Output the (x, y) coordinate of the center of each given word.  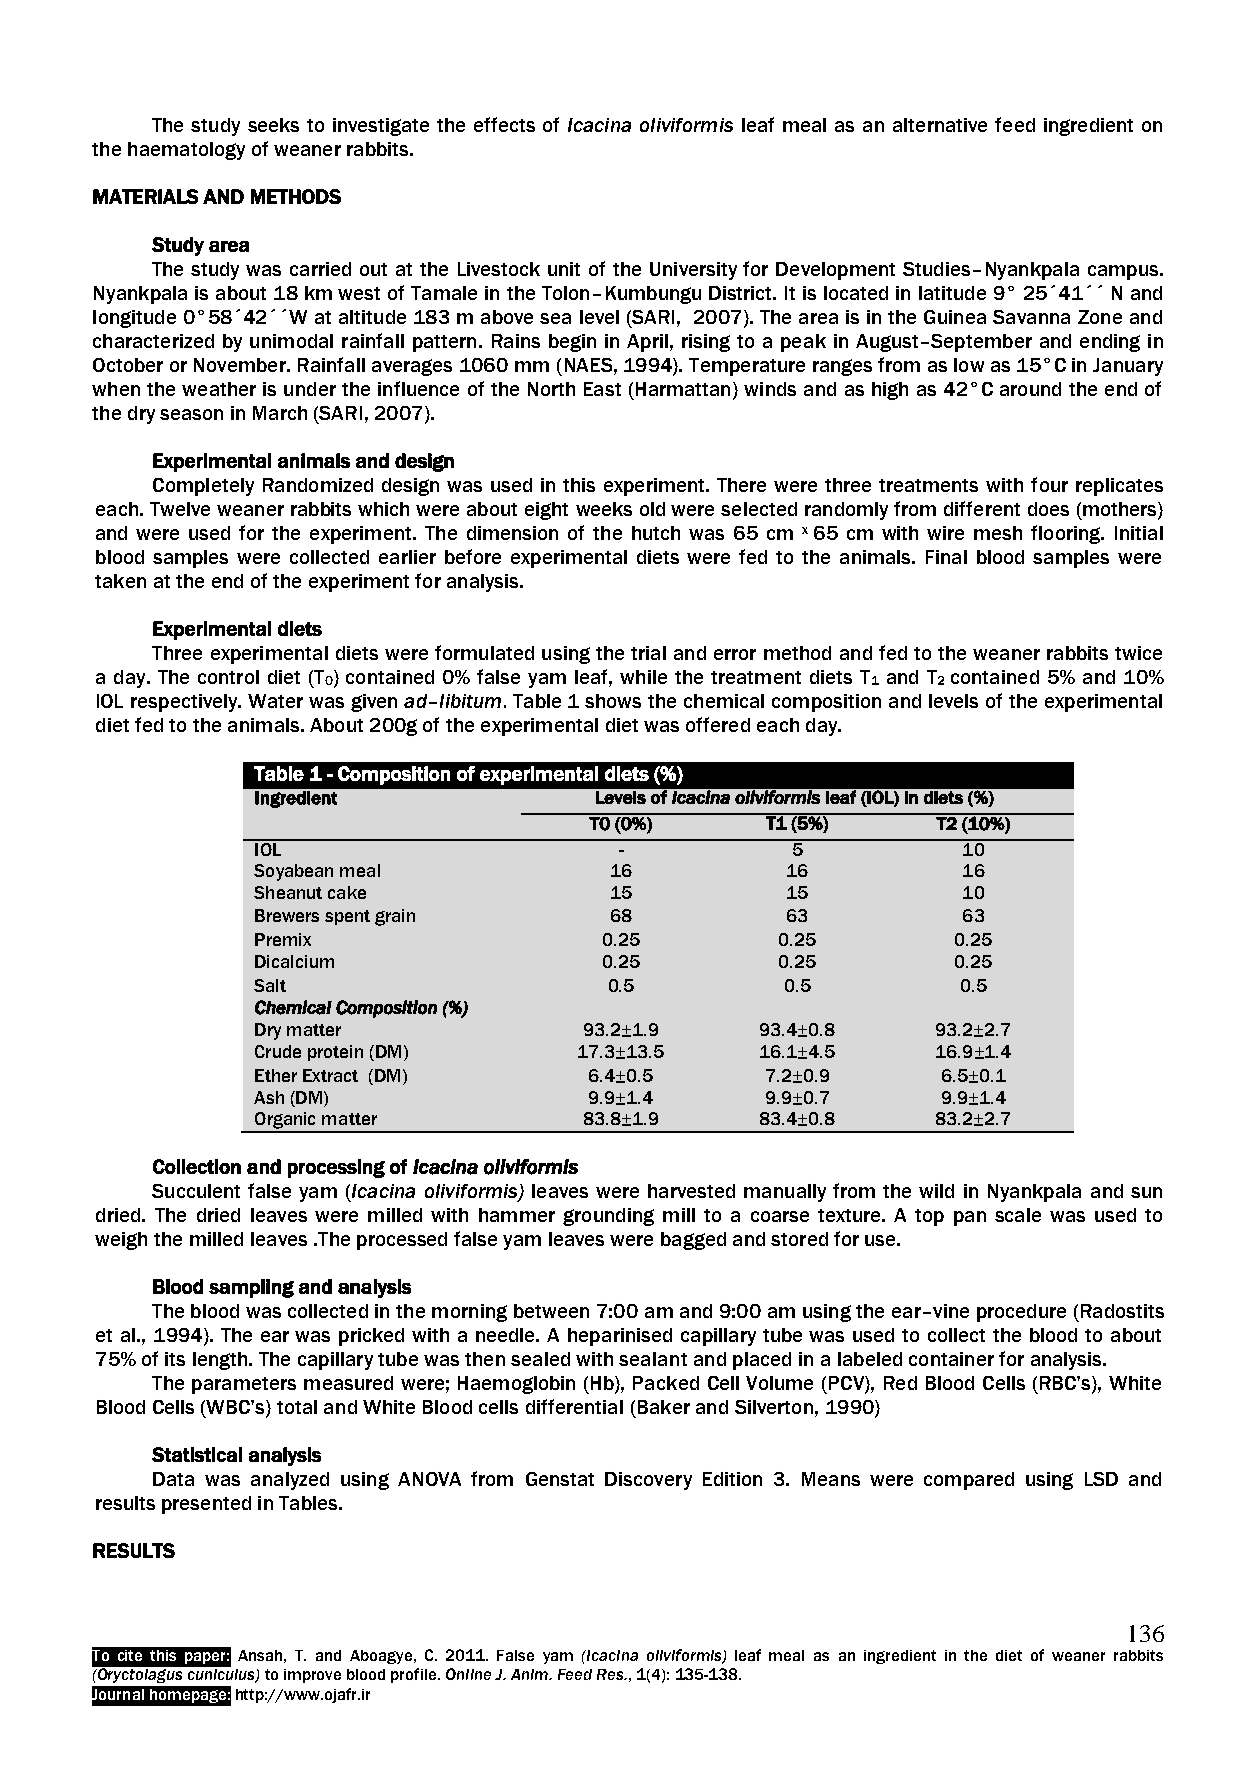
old (652, 509)
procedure (1021, 1313)
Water (275, 701)
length (220, 1361)
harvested (691, 1191)
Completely (203, 487)
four (1049, 484)
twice (1138, 653)
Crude (278, 1051)
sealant (653, 1359)
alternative (940, 125)
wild (936, 1191)
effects (504, 124)
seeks (273, 125)
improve (312, 1676)
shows (613, 701)
